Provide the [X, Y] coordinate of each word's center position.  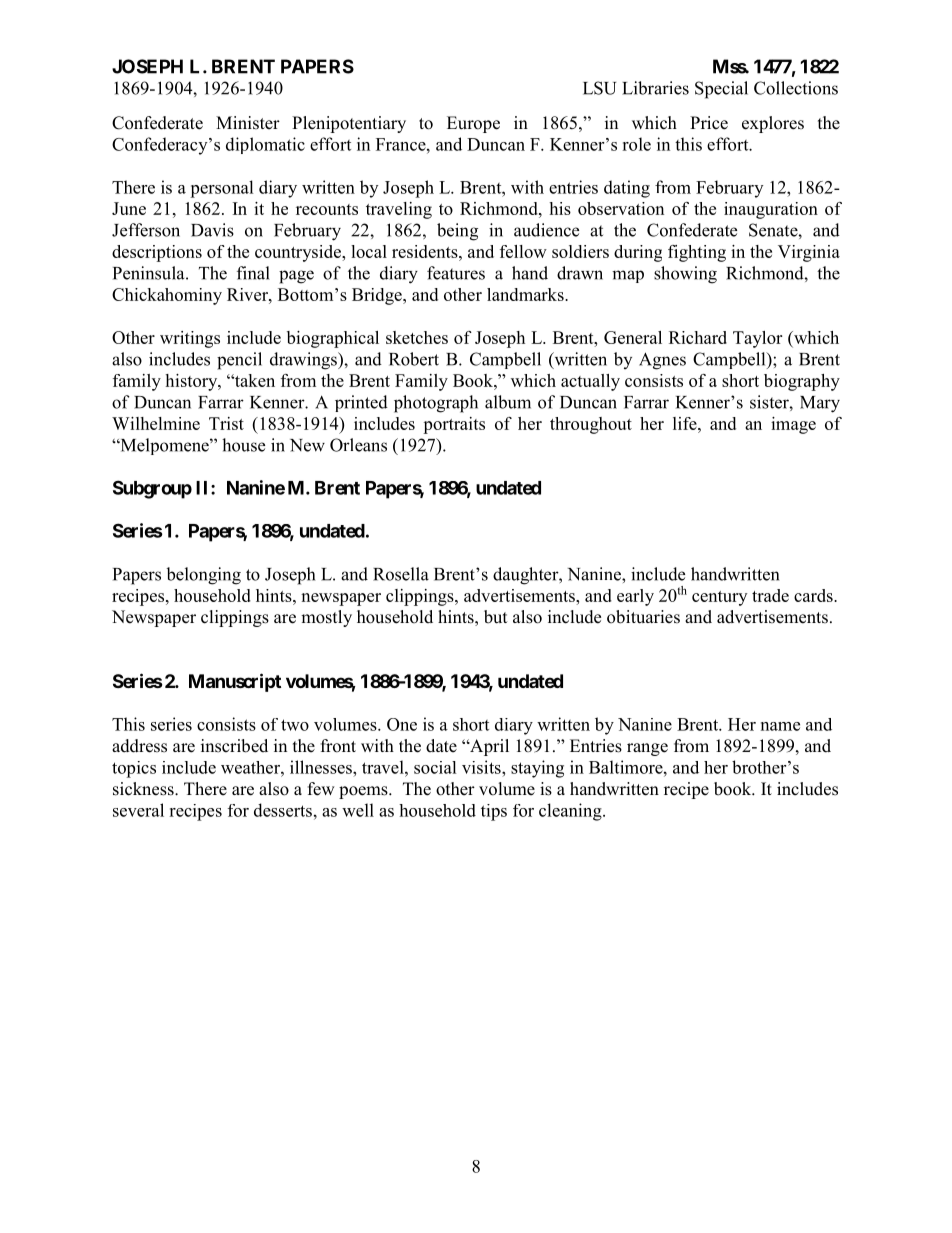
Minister [248, 123]
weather [251, 767]
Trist [226, 423]
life [686, 423]
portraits [454, 425]
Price [709, 123]
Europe [473, 124]
